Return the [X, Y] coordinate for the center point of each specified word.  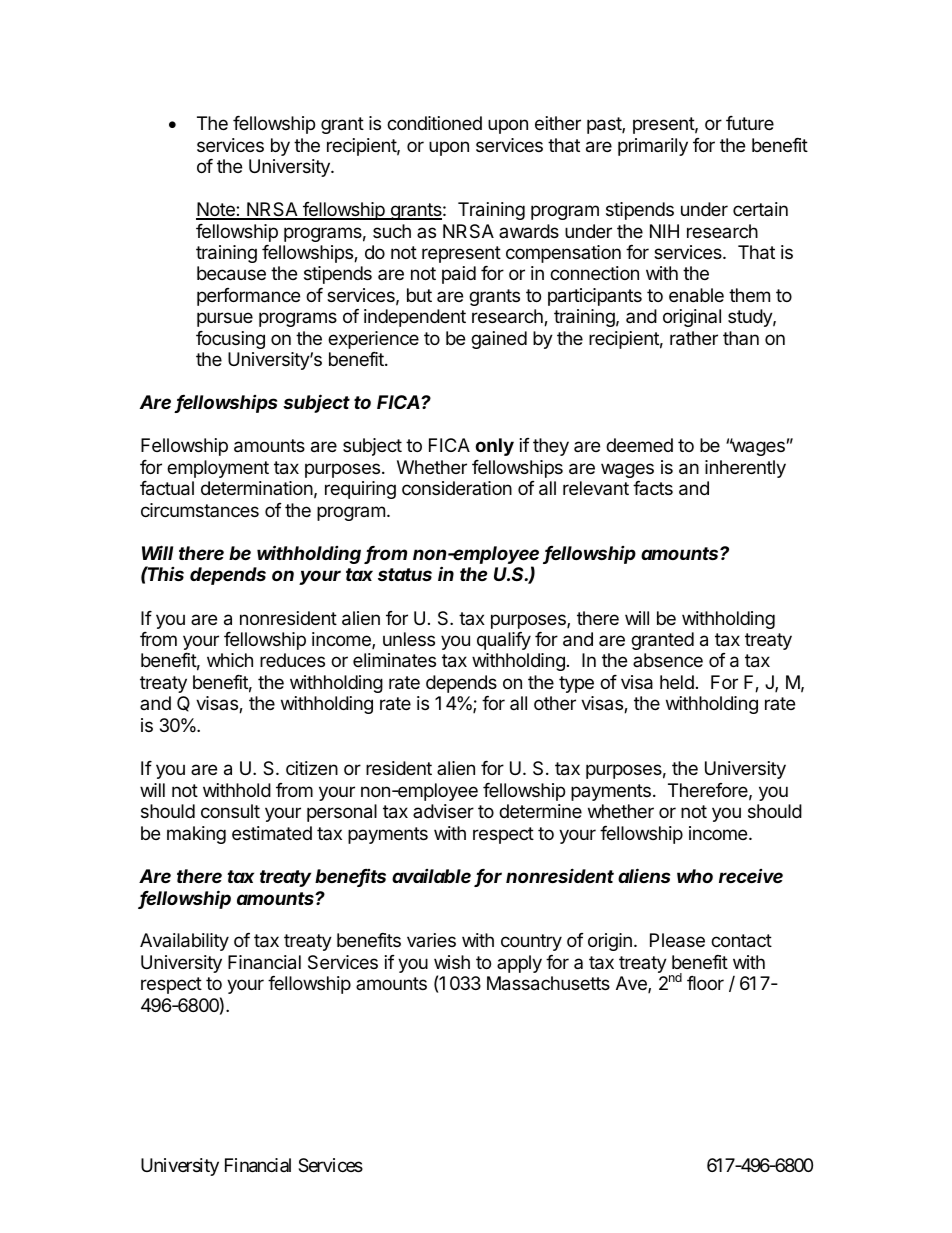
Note [216, 210]
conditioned [434, 123]
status [405, 574]
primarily [653, 147]
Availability [184, 942]
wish [452, 962]
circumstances [200, 510]
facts [653, 488]
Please [677, 940]
